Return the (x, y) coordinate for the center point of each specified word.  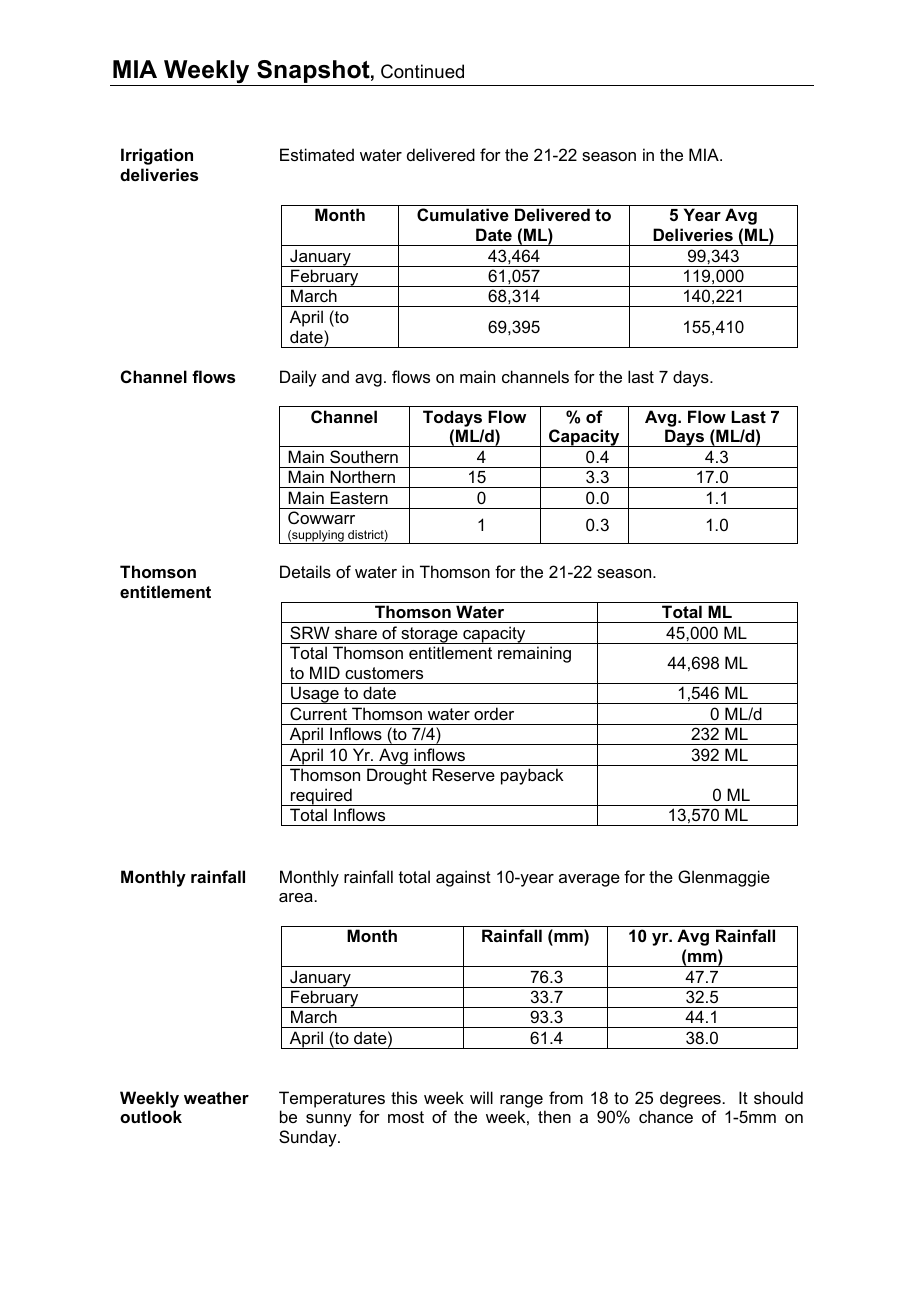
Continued (422, 71)
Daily (298, 378)
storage (429, 635)
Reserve (464, 774)
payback (532, 776)
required (321, 797)
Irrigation (157, 156)
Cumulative (463, 214)
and (335, 376)
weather (216, 1097)
